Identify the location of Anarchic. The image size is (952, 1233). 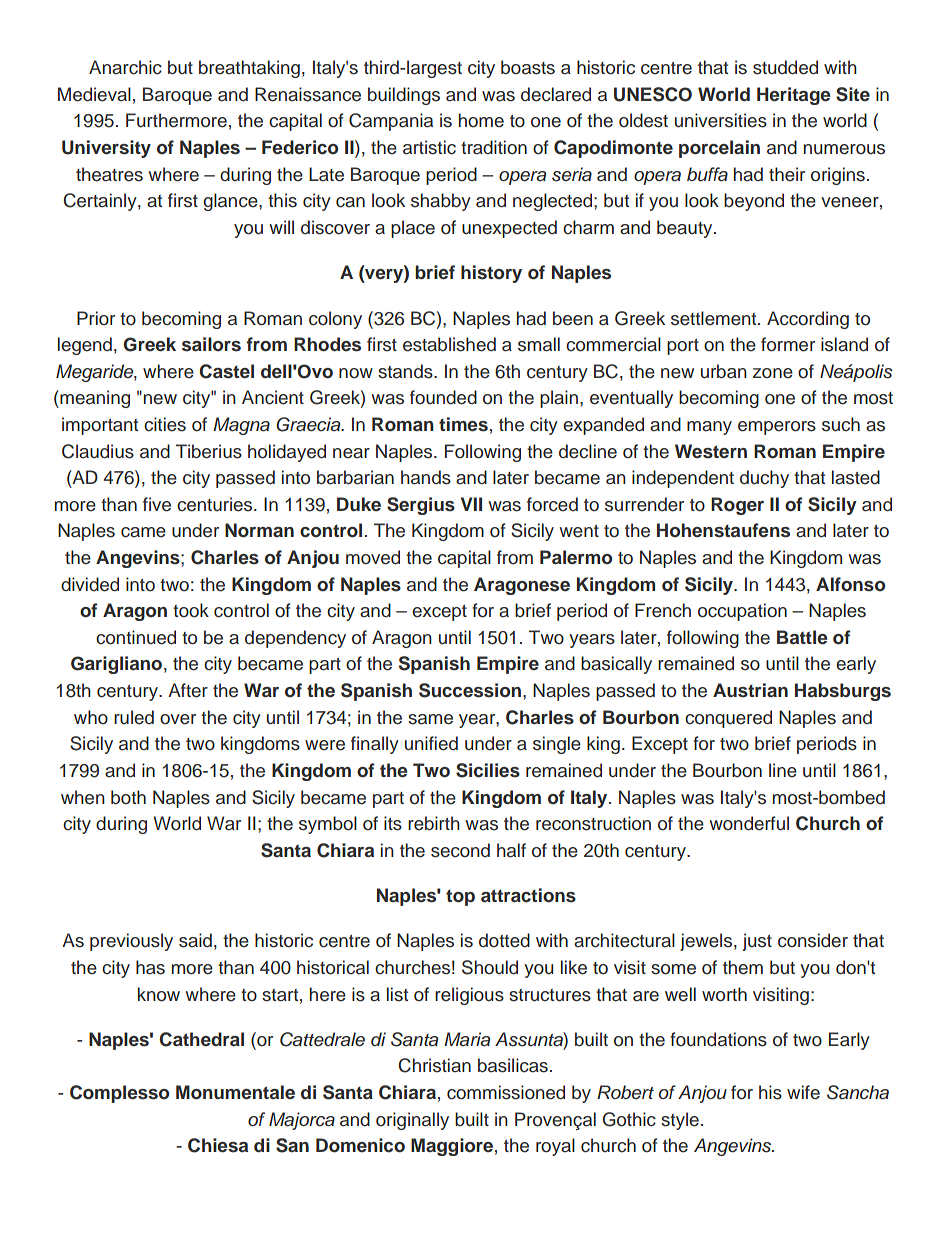
(125, 67).
